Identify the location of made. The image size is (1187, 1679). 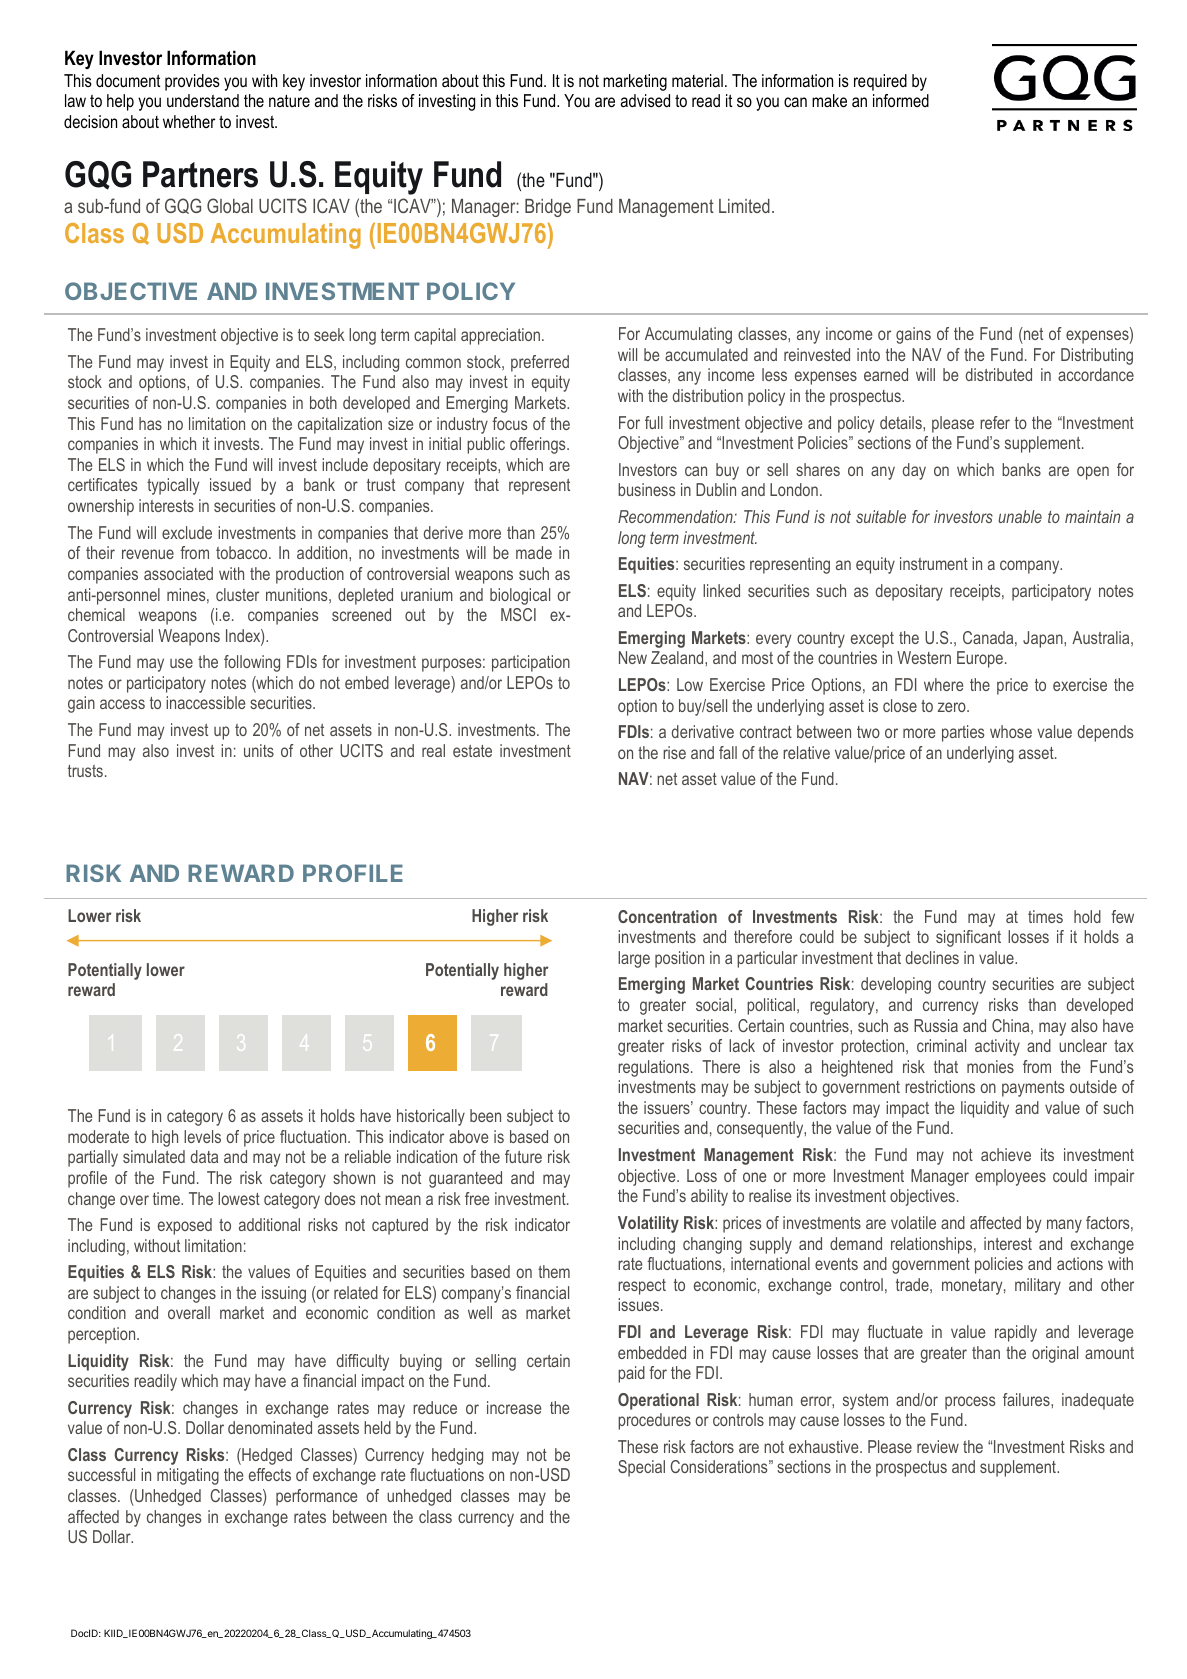
(534, 552).
